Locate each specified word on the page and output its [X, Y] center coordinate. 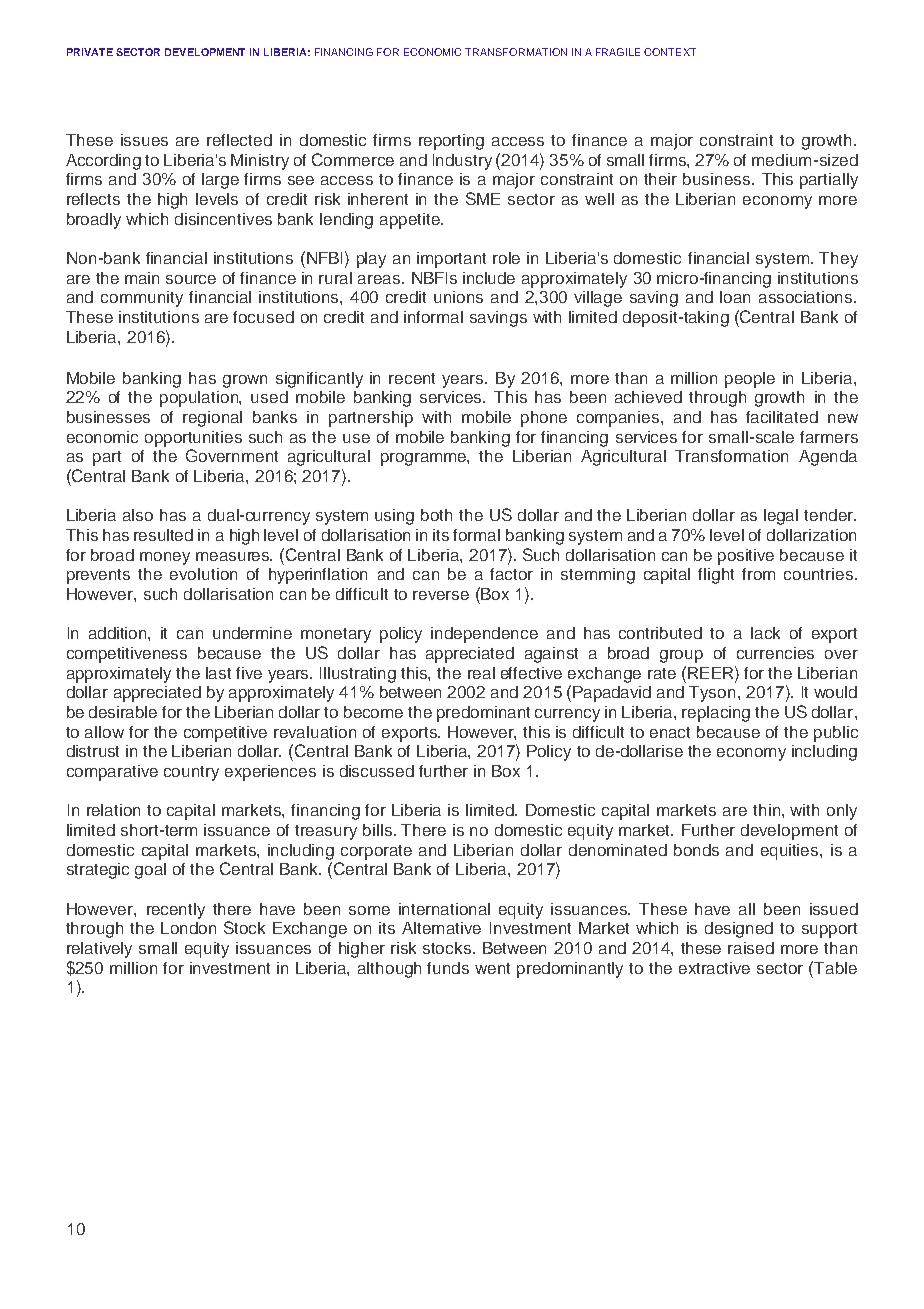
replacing [716, 714]
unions [458, 297]
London [188, 928]
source [191, 279]
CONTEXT [670, 52]
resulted [163, 535]
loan [735, 297]
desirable [123, 712]
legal [781, 517]
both [436, 515]
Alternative [441, 928]
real [481, 673]
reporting [451, 142]
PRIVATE [90, 52]
